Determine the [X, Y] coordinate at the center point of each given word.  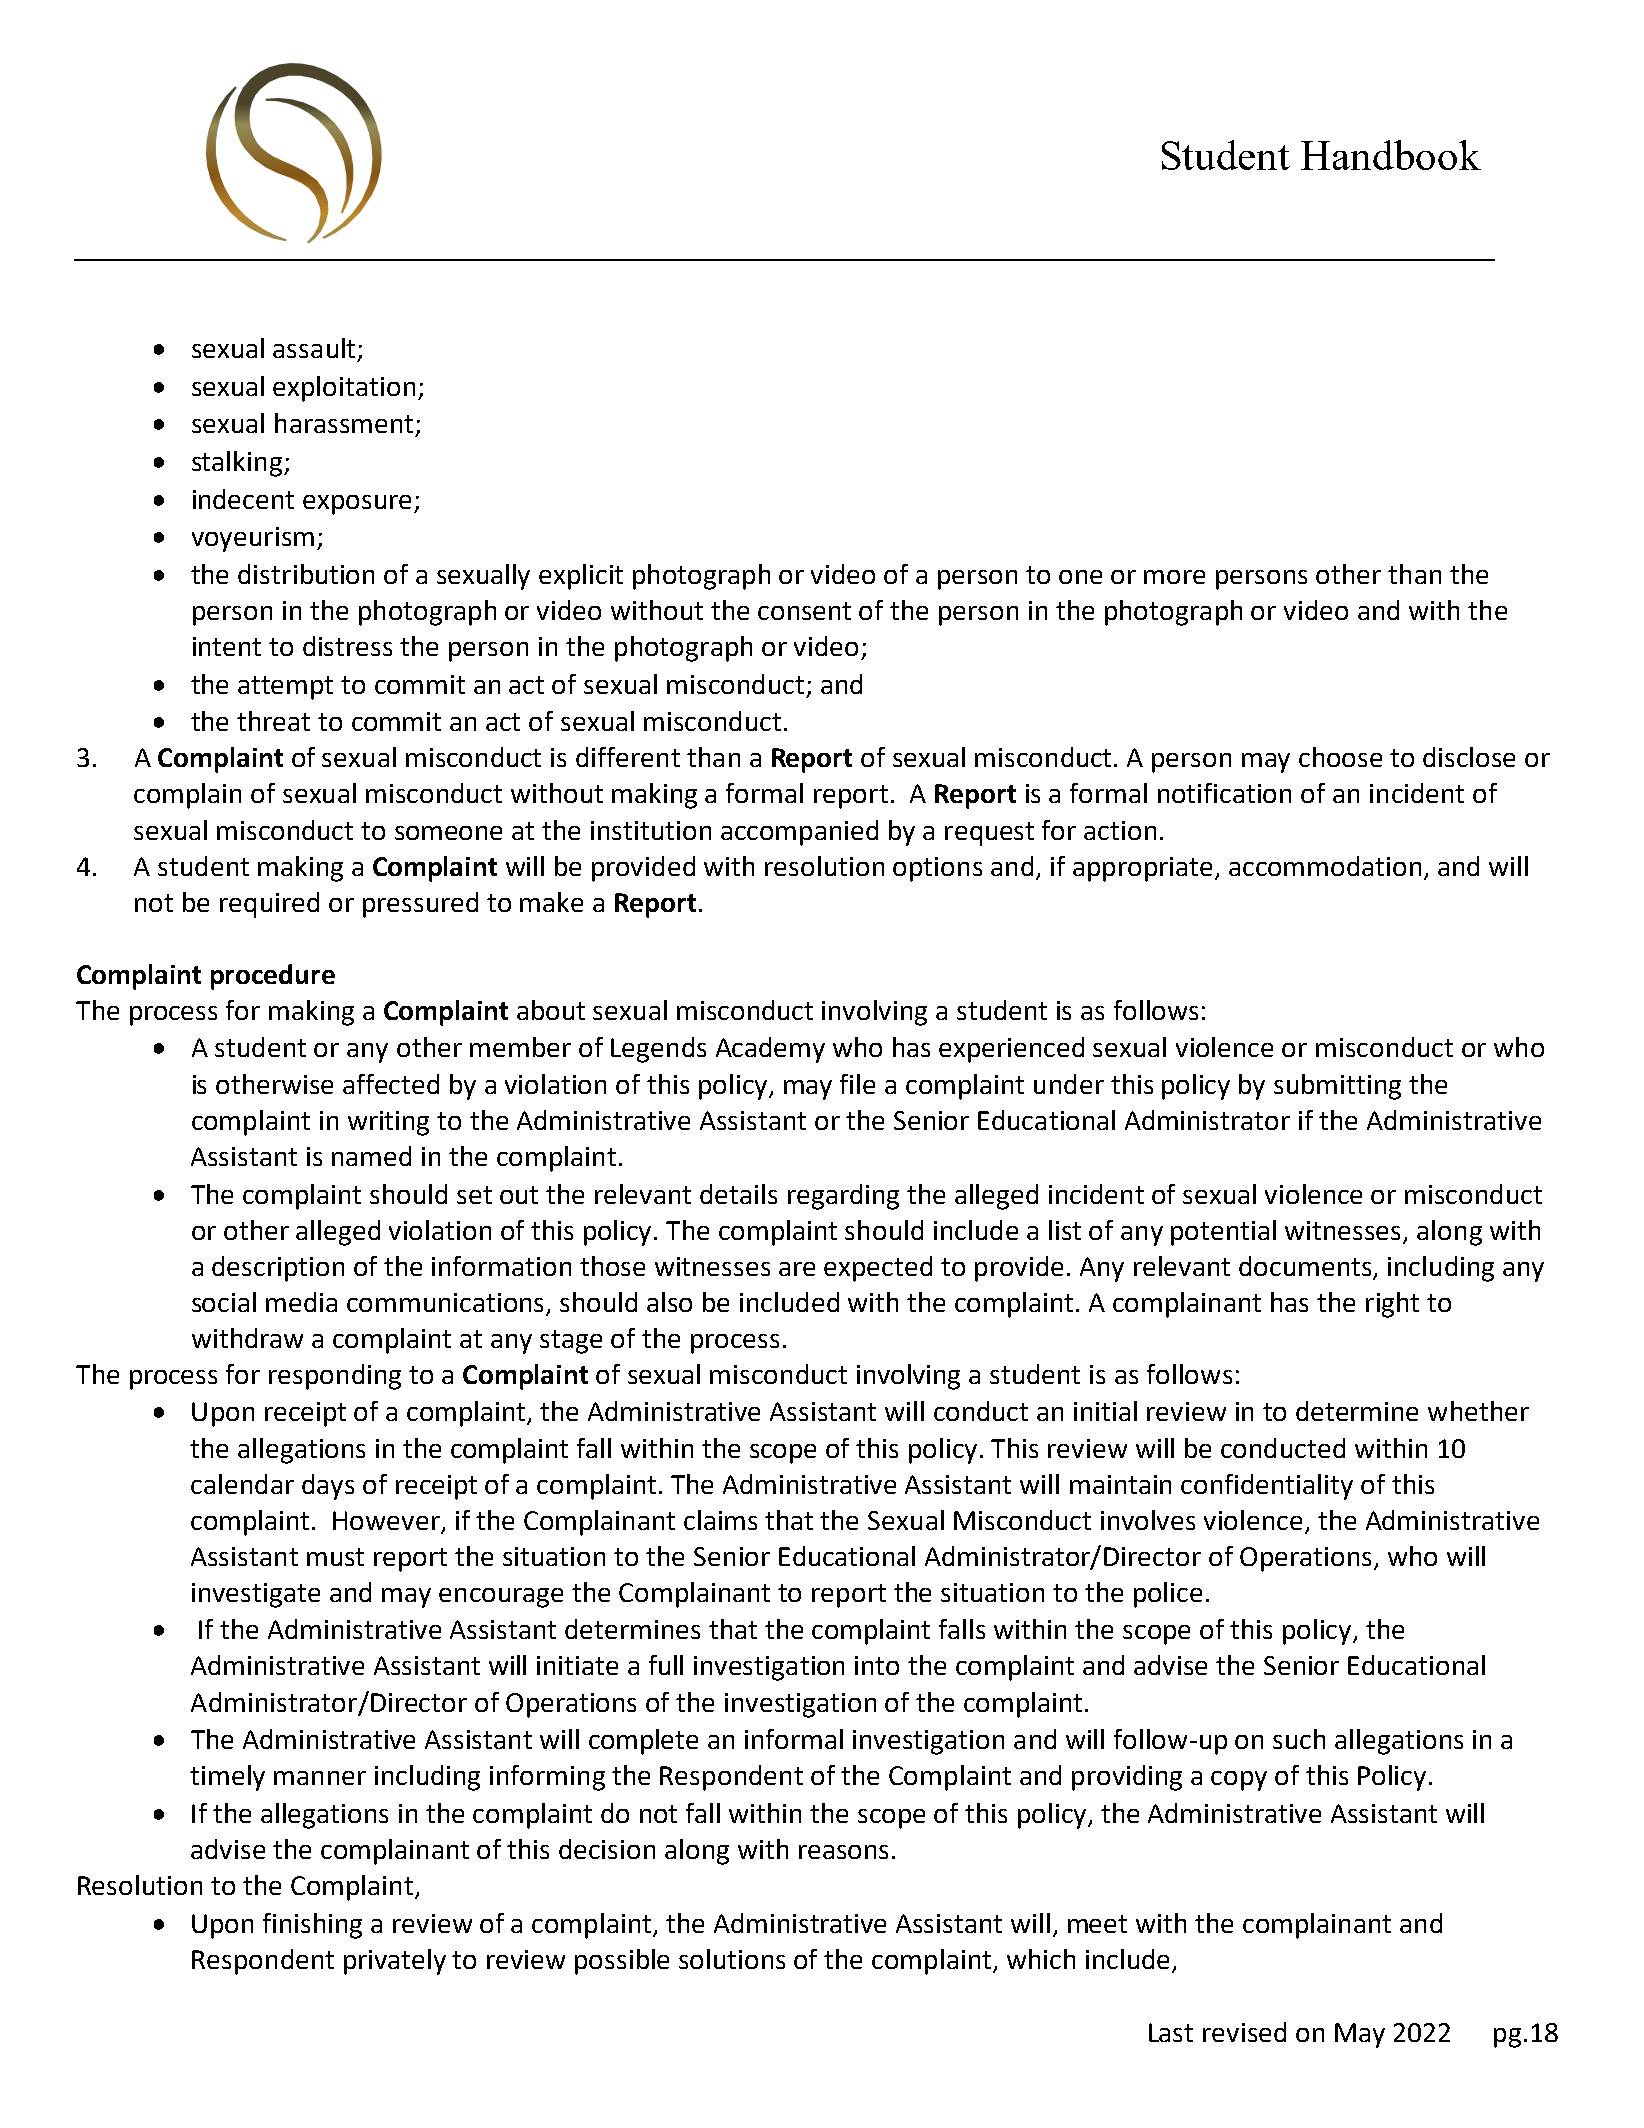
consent [804, 611]
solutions [732, 1959]
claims [720, 1520]
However [386, 1520]
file [857, 1084]
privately [395, 1962]
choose [1340, 757]
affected [391, 1084]
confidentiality [1267, 1487]
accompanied [799, 833]
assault [314, 348]
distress [347, 646]
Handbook [1391, 155]
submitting [1337, 1087]
